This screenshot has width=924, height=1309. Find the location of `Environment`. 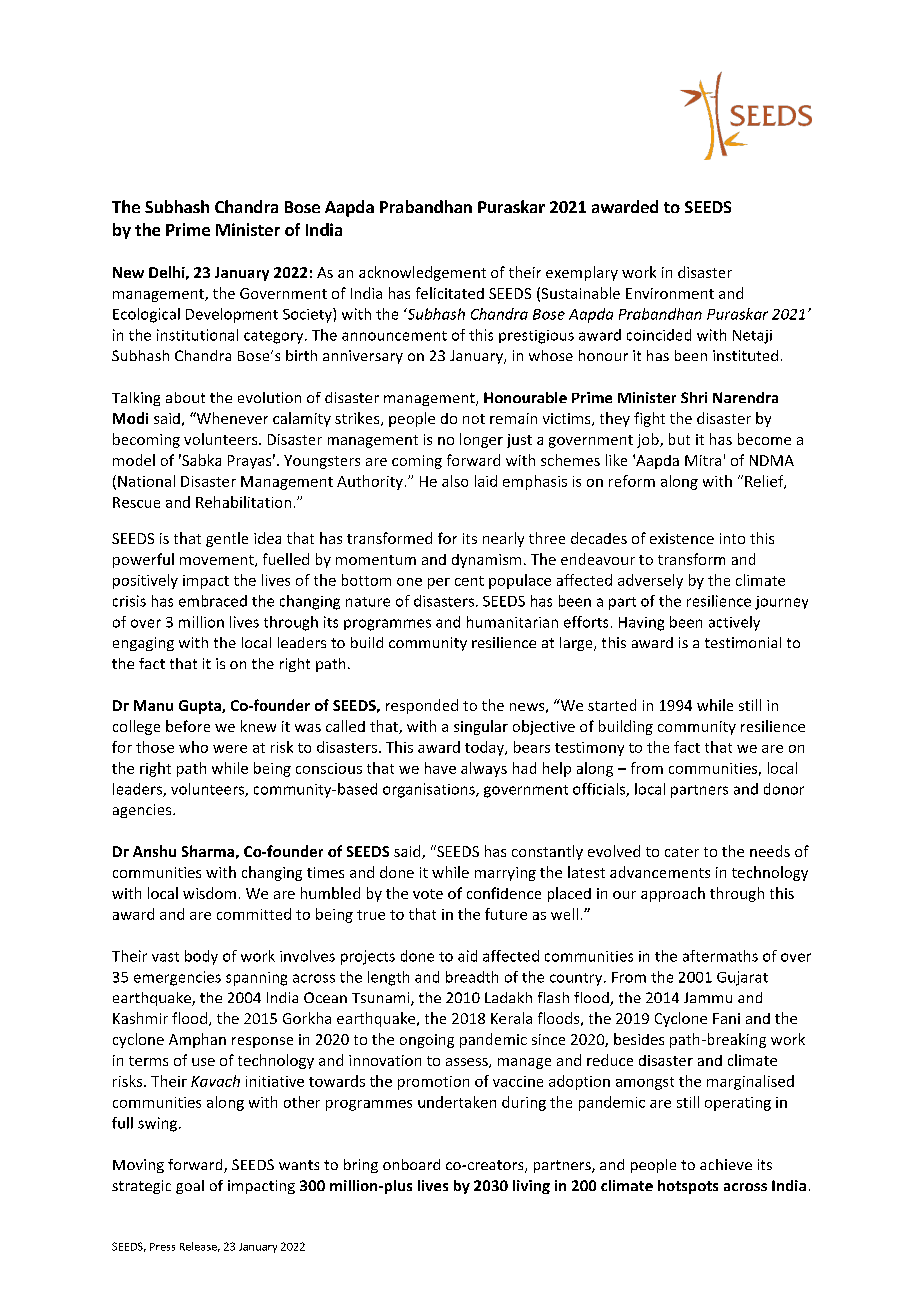

Environment is located at coordinates (670, 293).
